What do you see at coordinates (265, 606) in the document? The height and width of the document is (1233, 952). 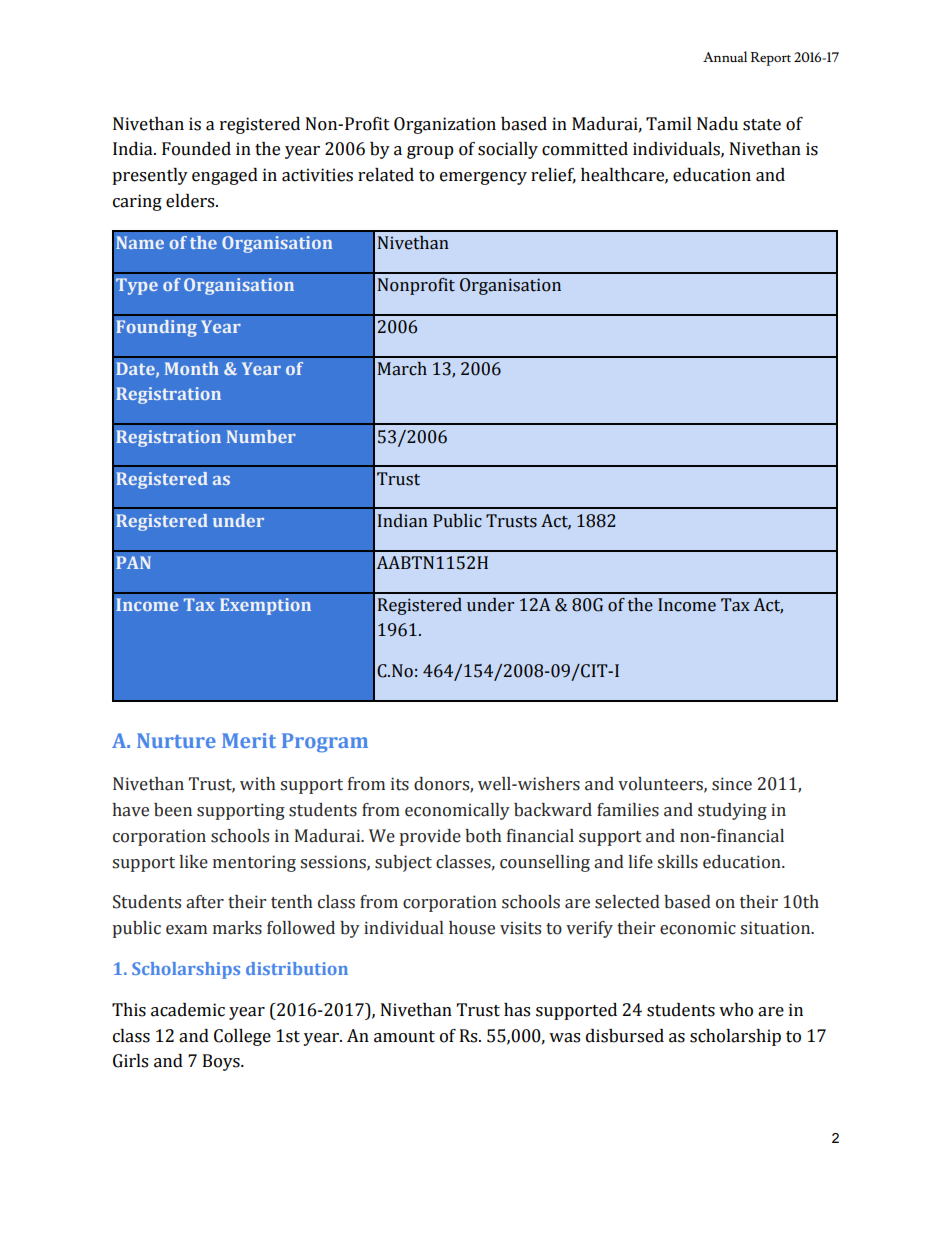 I see `Exemption` at bounding box center [265, 606].
